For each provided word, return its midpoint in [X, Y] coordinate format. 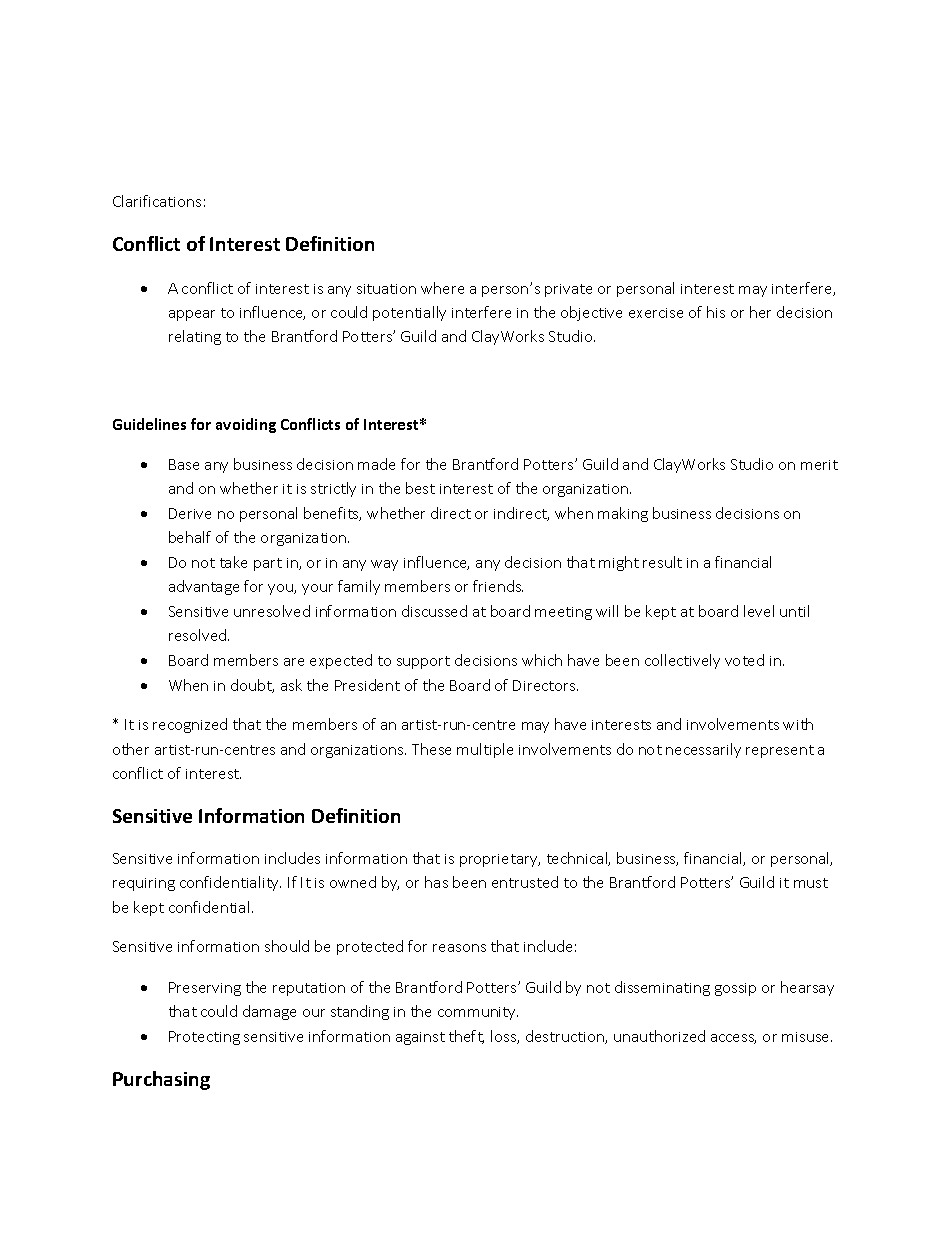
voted [744, 660]
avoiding [246, 425]
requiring [144, 884]
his [716, 312]
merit [819, 465]
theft [466, 1037]
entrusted [525, 882]
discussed [434, 611]
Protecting [204, 1038]
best [420, 488]
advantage [204, 587]
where [442, 288]
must [811, 883]
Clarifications [157, 201]
